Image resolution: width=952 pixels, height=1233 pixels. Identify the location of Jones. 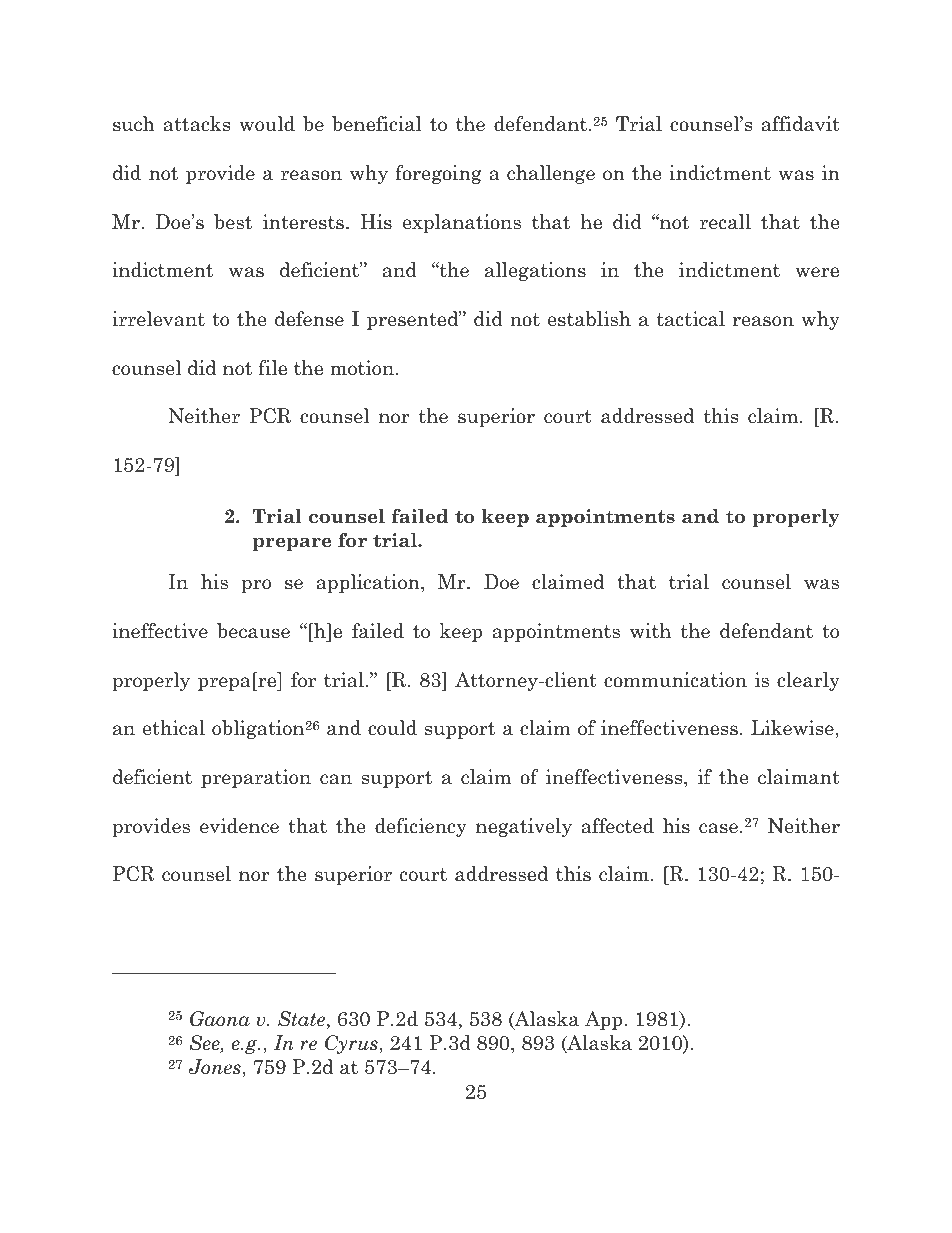
(216, 1067).
